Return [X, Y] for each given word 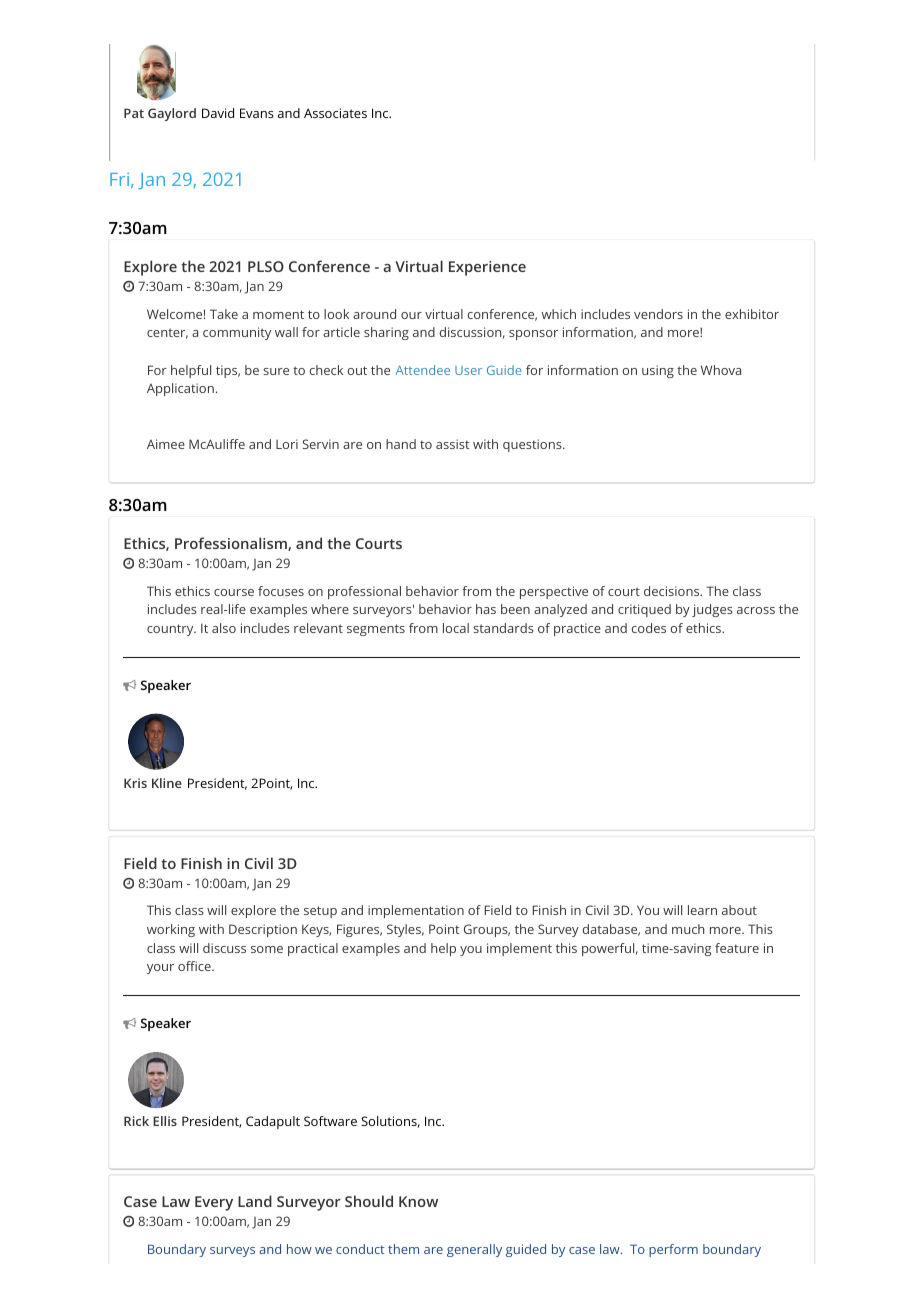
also [224, 628]
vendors [658, 314]
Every [214, 1203]
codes [649, 628]
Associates [335, 113]
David [218, 113]
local [456, 628]
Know [418, 1201]
